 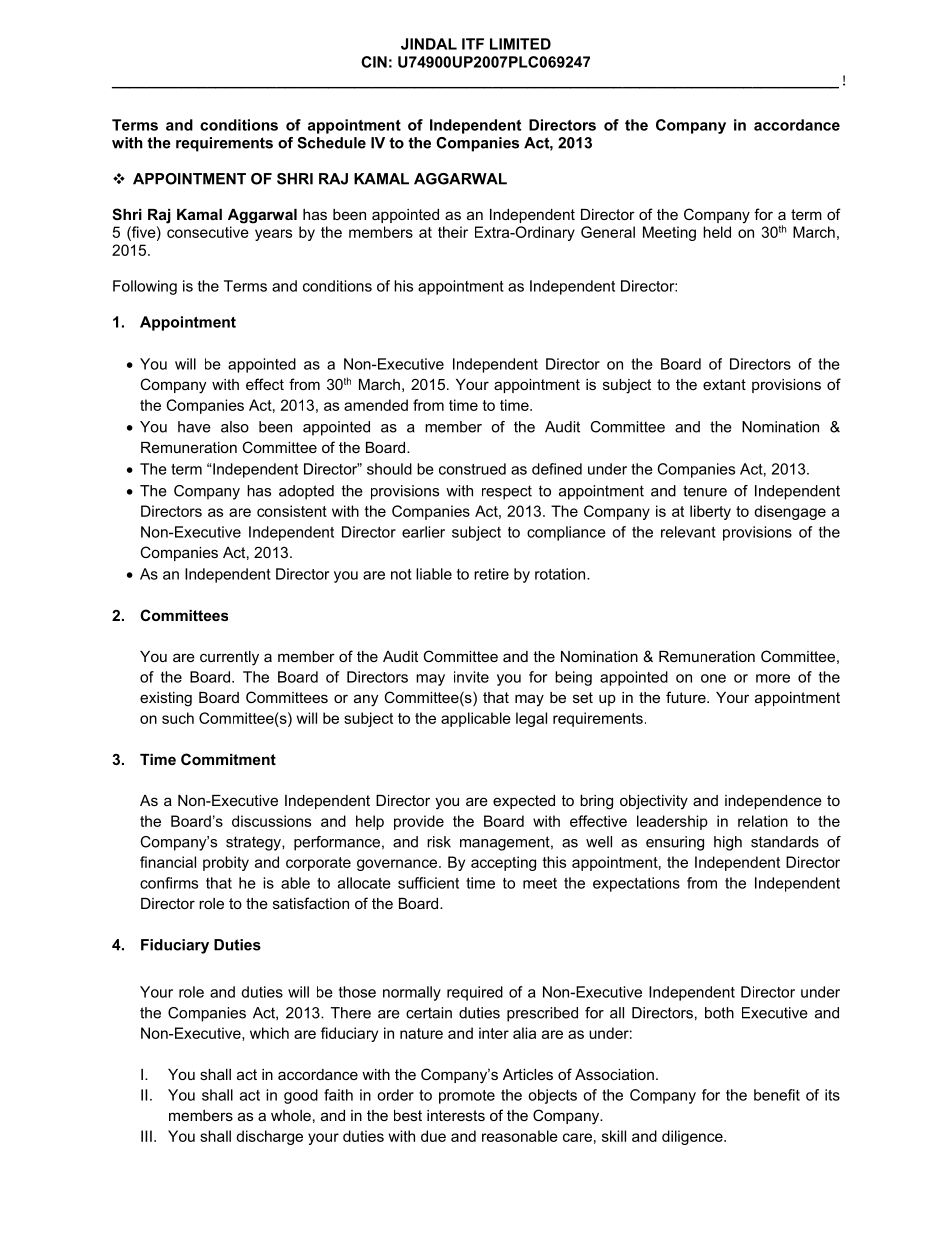 I want to click on Schedule, so click(x=331, y=143).
